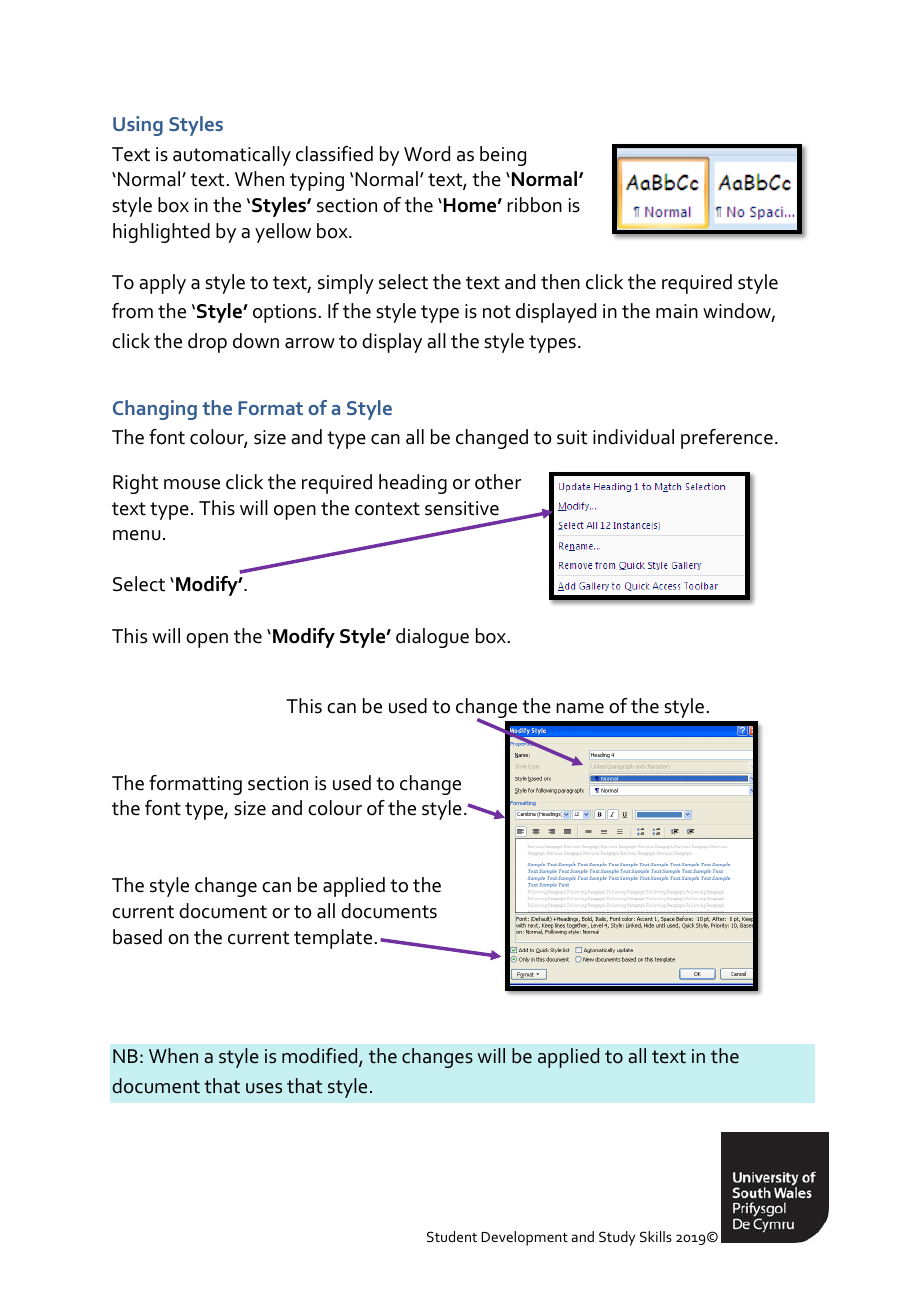  What do you see at coordinates (232, 156) in the page?
I see `automatically` at bounding box center [232, 156].
